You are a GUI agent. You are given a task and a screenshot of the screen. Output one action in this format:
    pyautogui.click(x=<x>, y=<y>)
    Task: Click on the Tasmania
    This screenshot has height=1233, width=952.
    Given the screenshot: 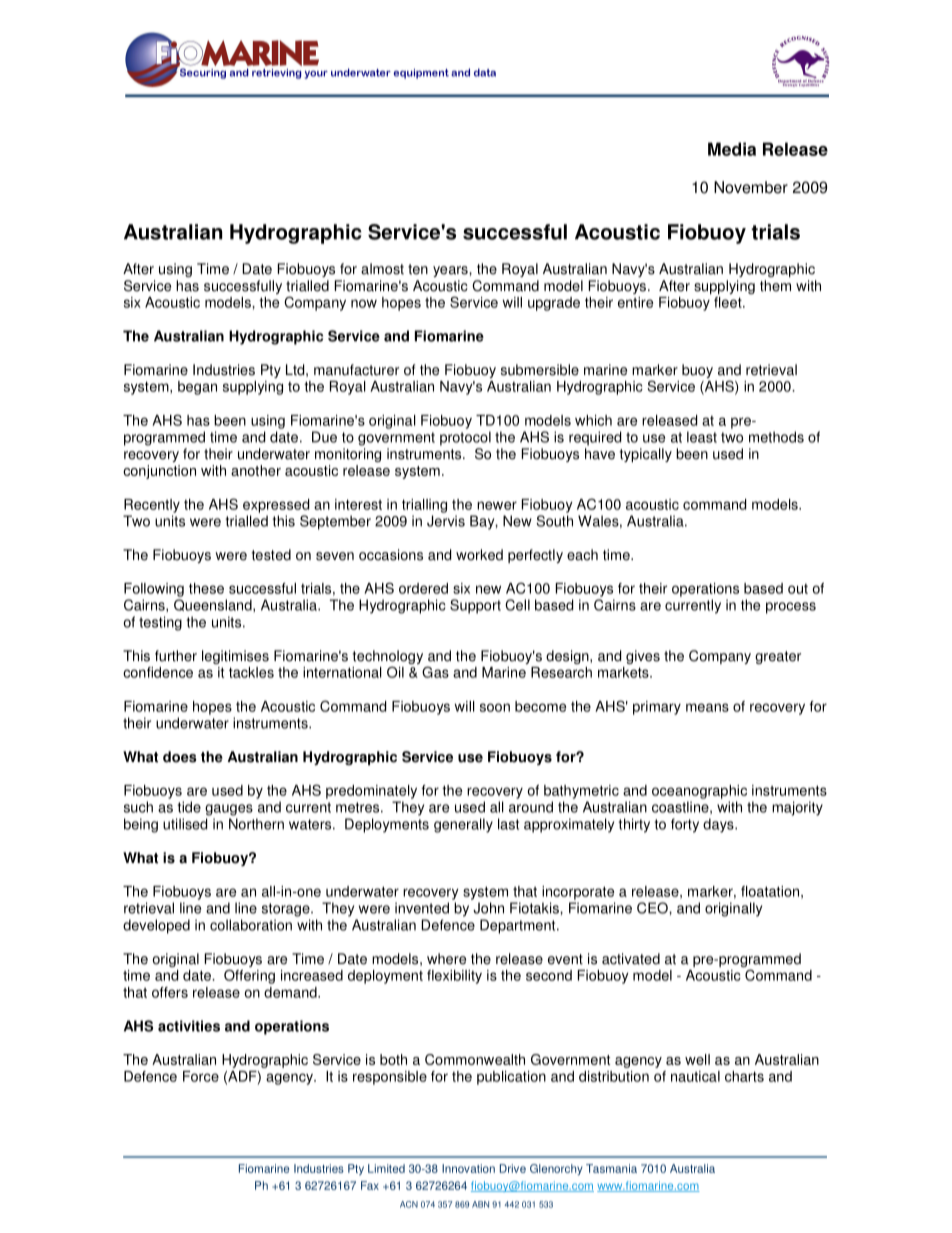 What is the action you would take?
    pyautogui.click(x=611, y=1168)
